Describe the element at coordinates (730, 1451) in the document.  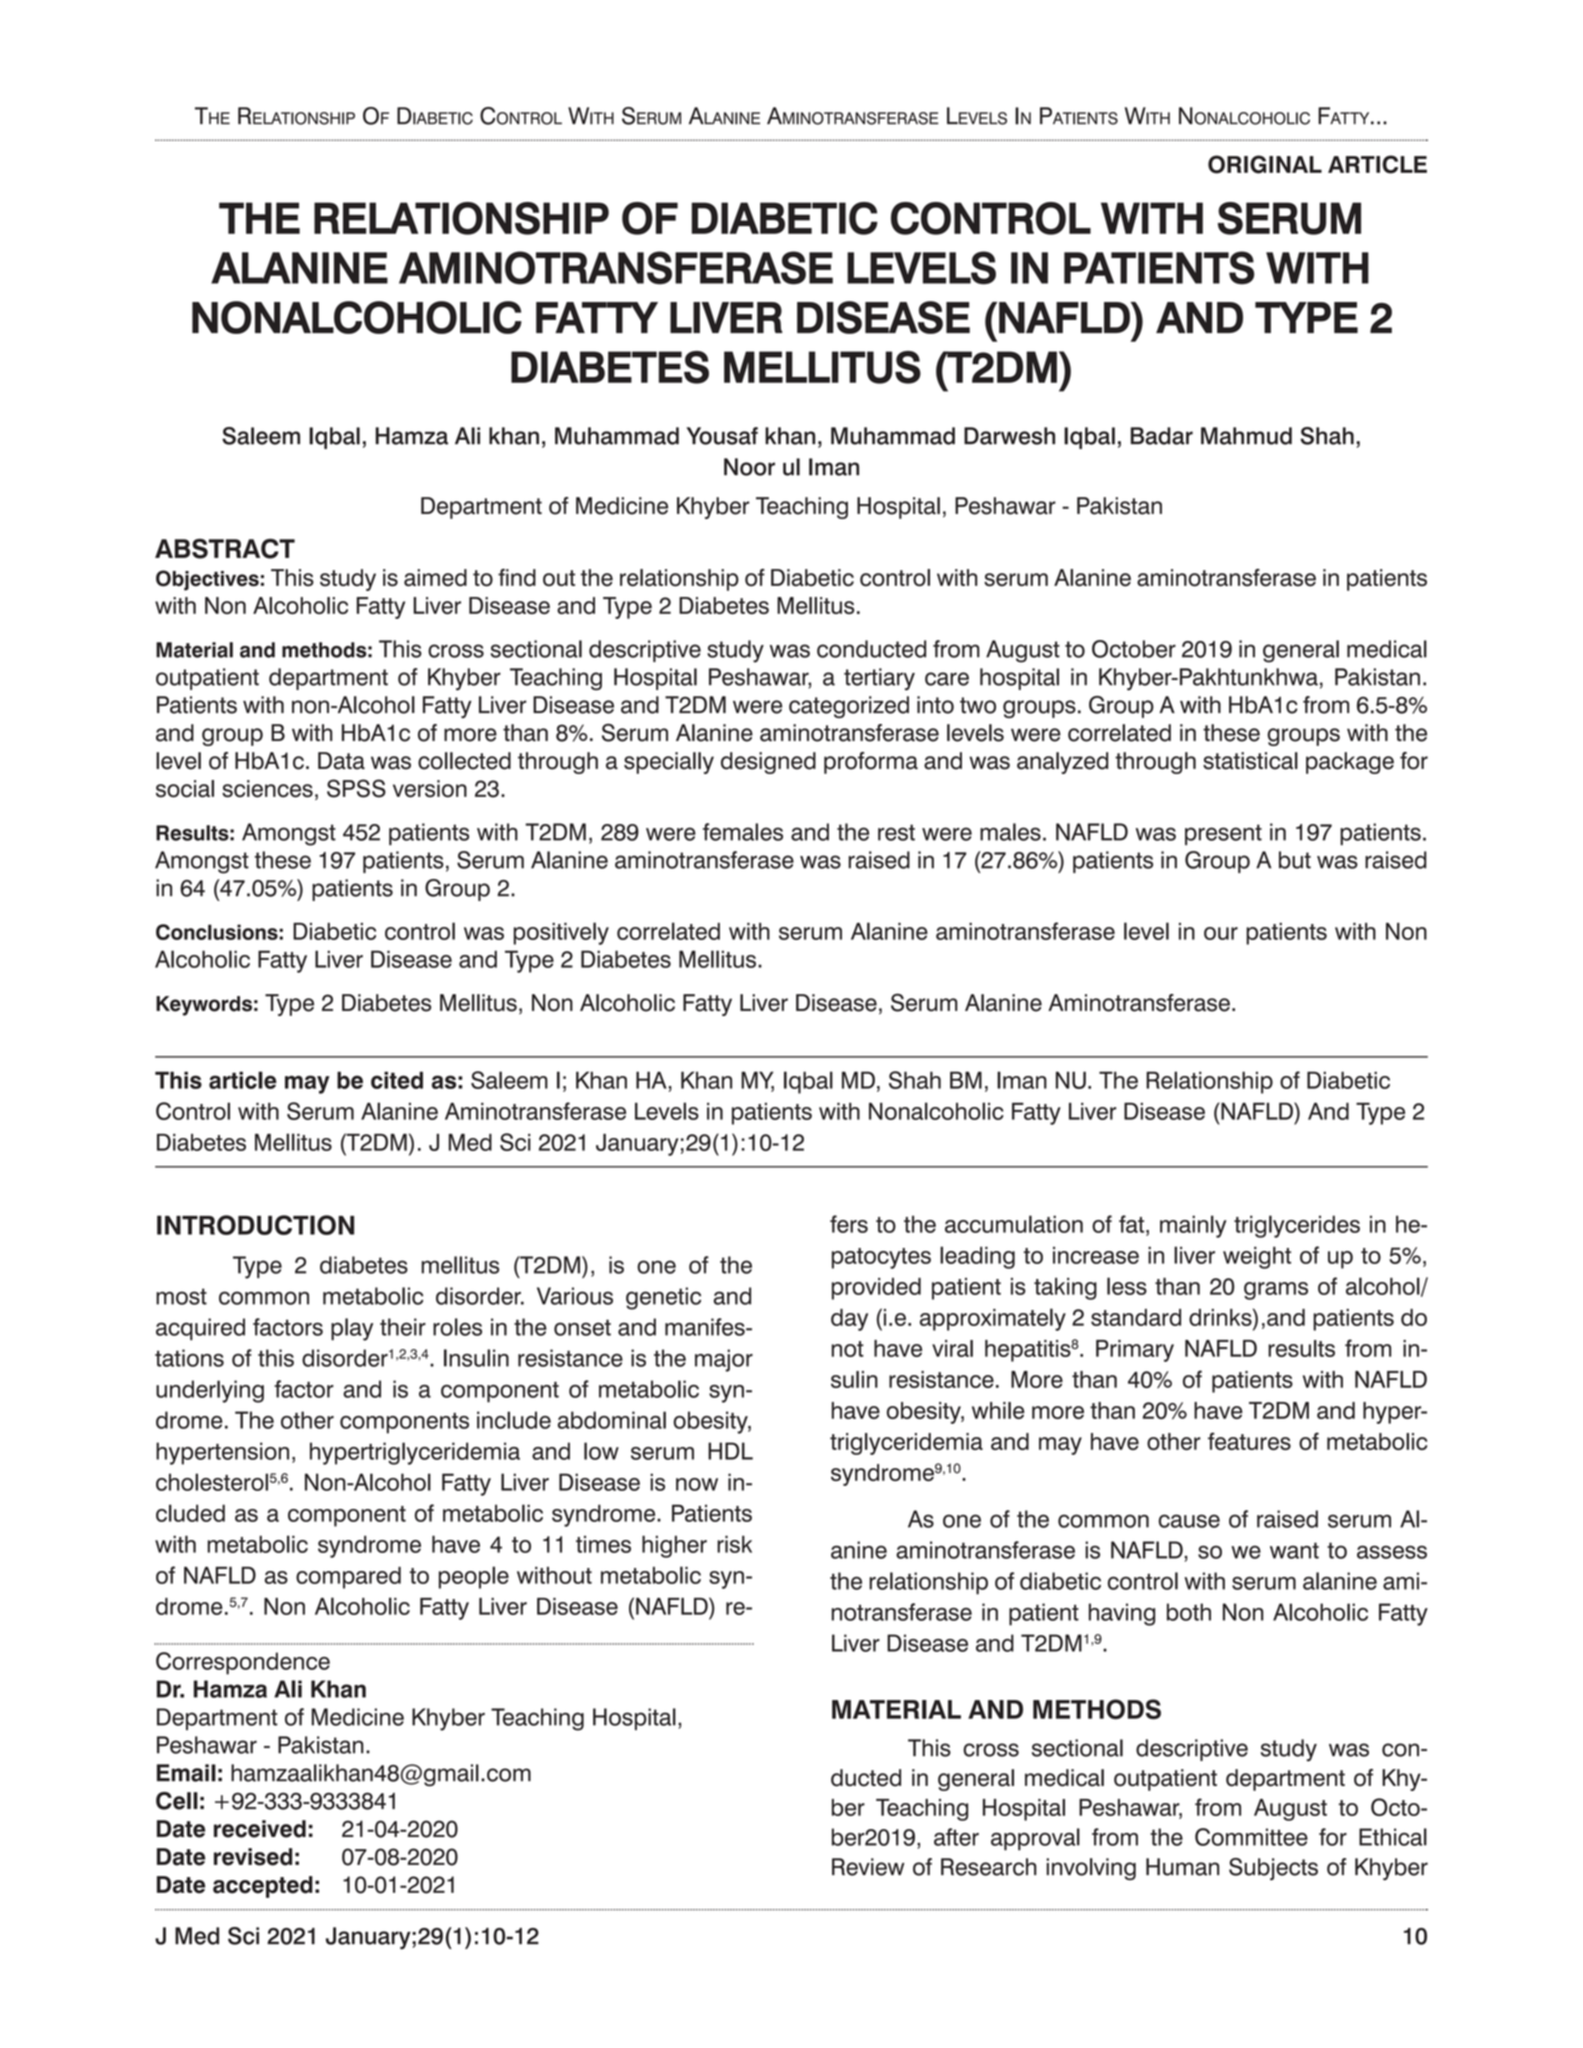
I see `HDL` at that location.
